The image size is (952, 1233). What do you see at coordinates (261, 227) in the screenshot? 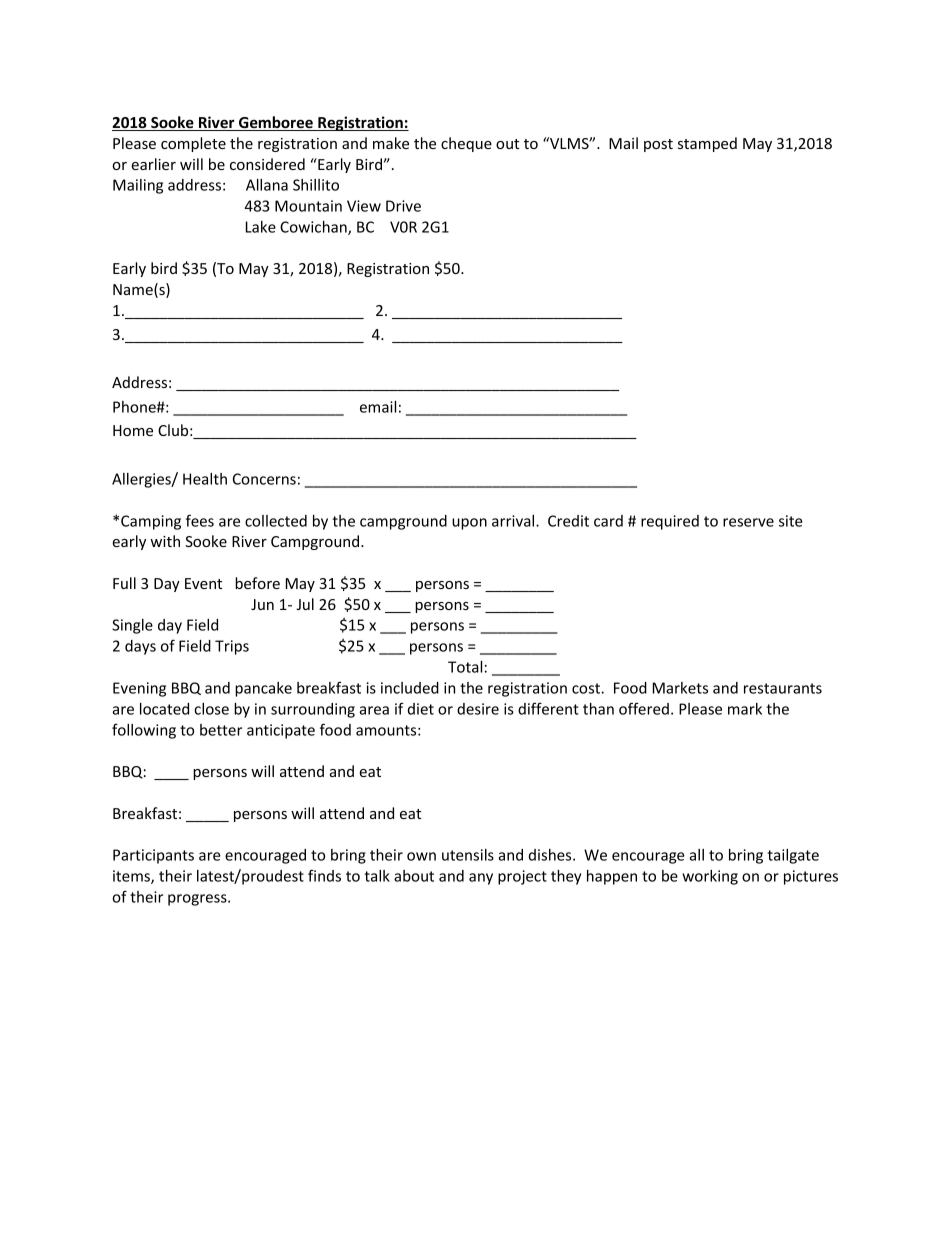
I see `Lake` at bounding box center [261, 227].
